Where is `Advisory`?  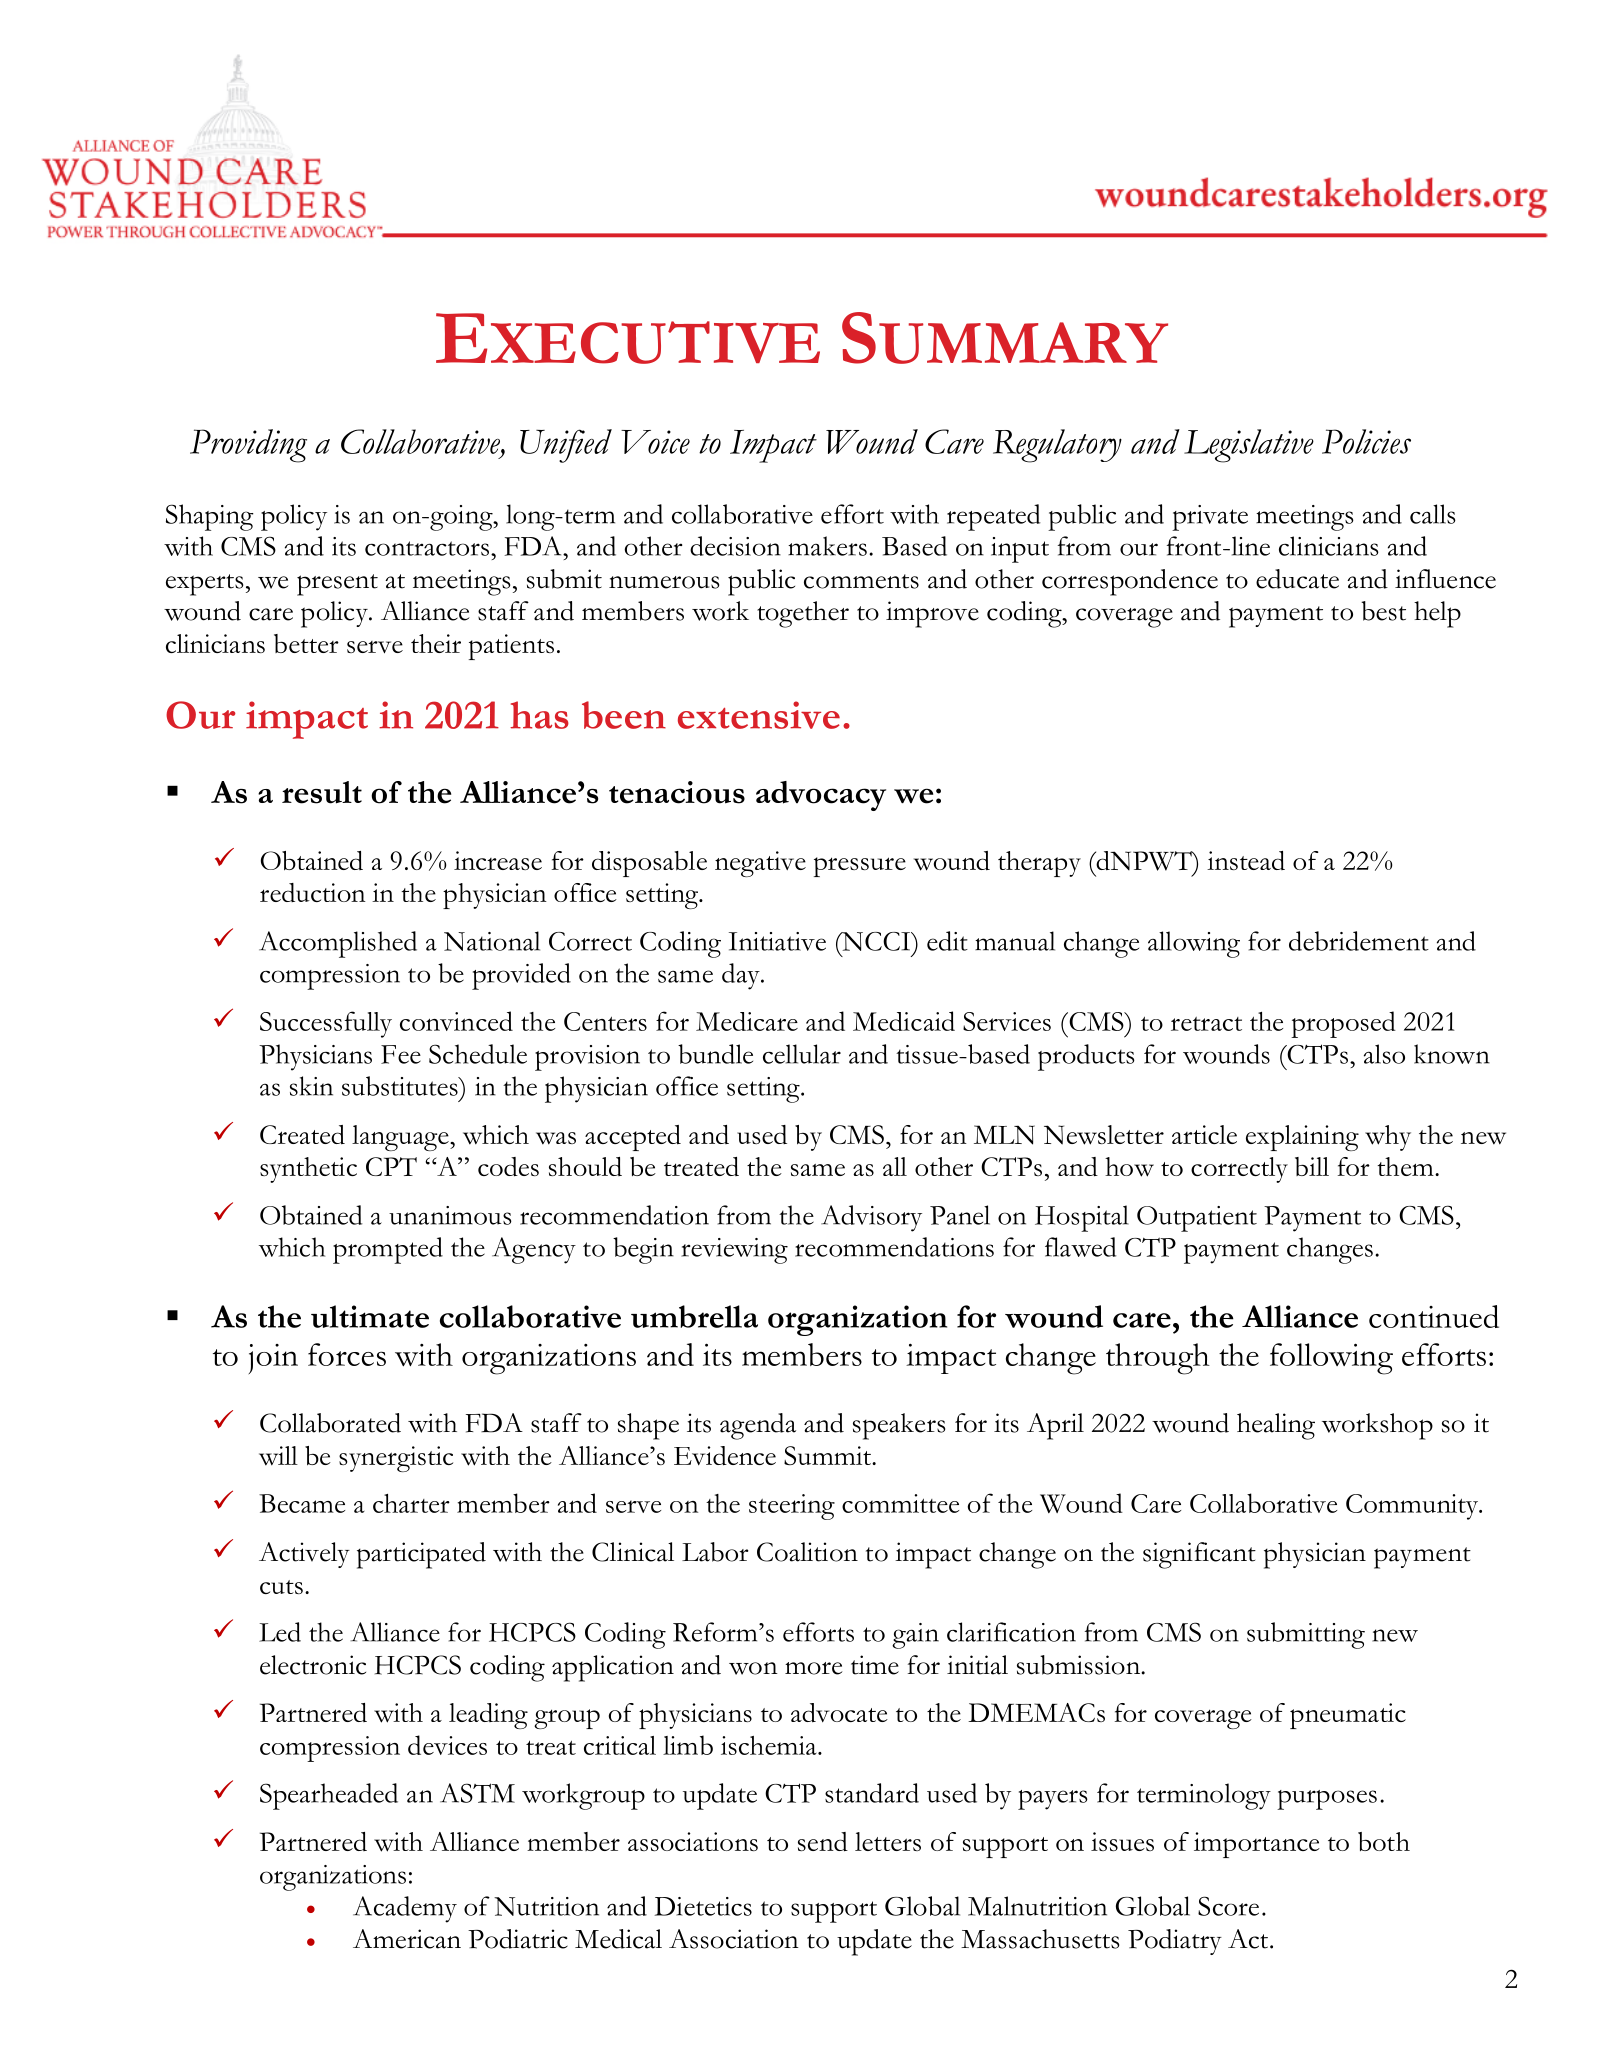
Advisory is located at coordinates (871, 1218).
